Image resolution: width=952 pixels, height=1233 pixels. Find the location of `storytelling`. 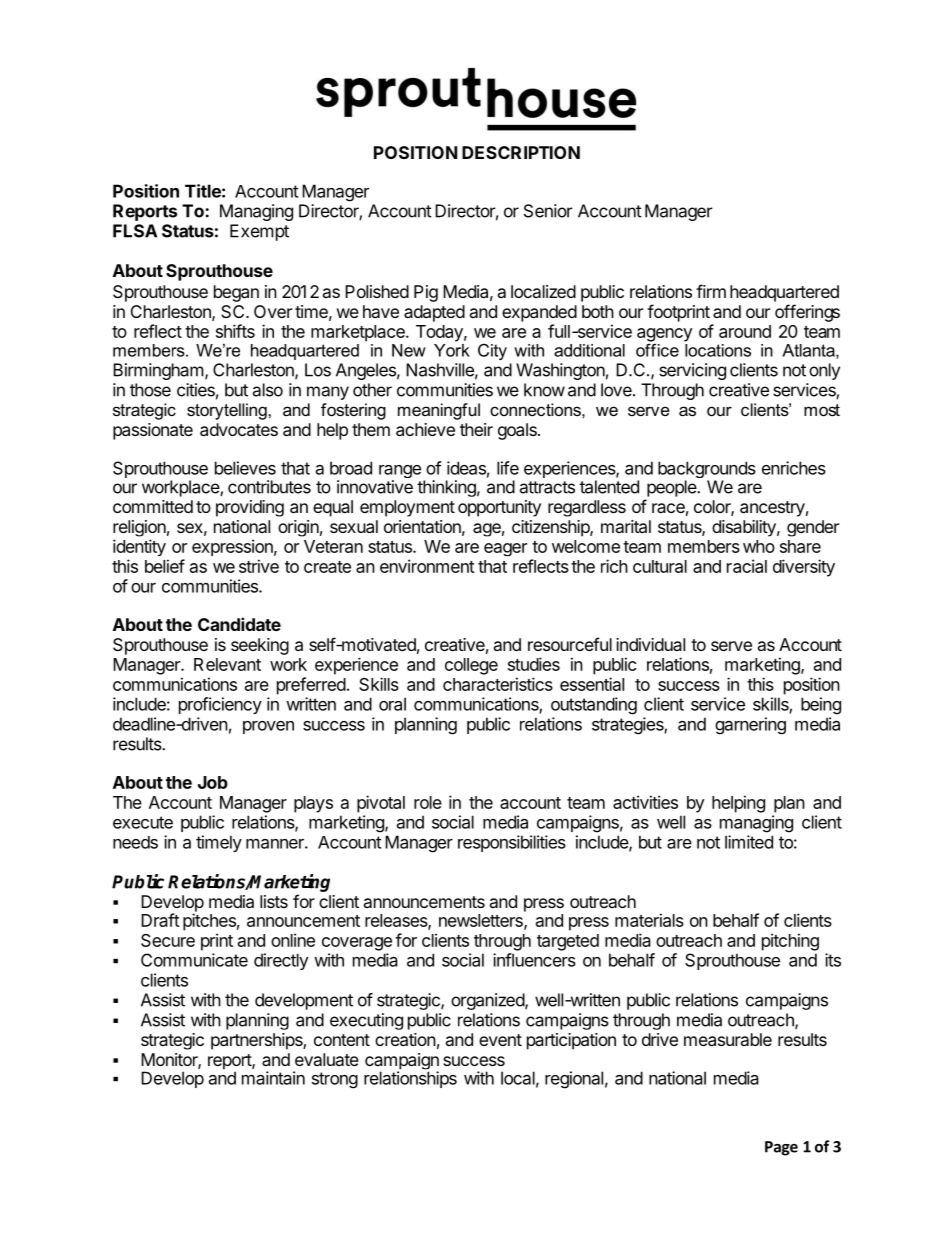

storytelling is located at coordinates (227, 411).
